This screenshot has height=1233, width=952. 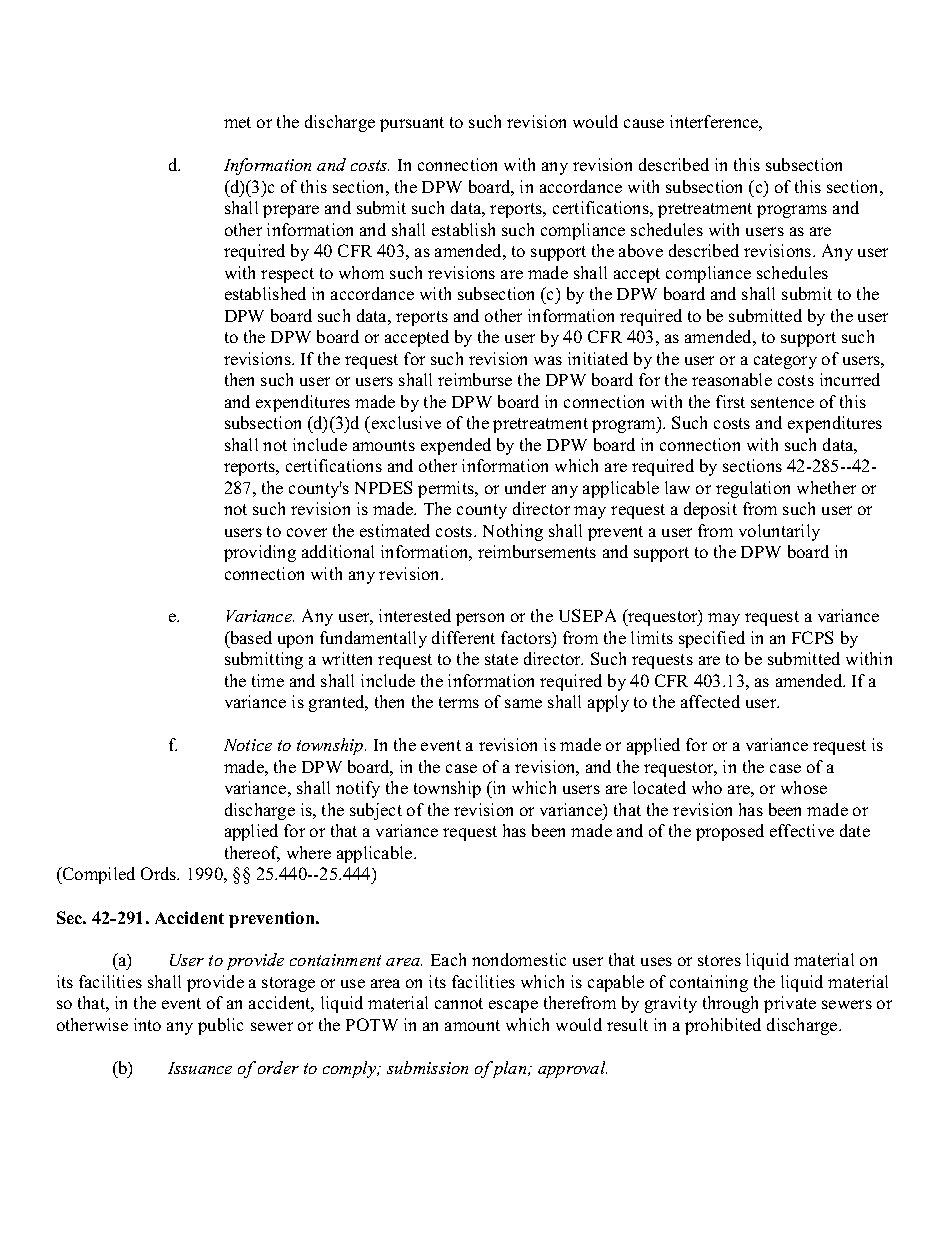 I want to click on based, so click(x=250, y=637).
